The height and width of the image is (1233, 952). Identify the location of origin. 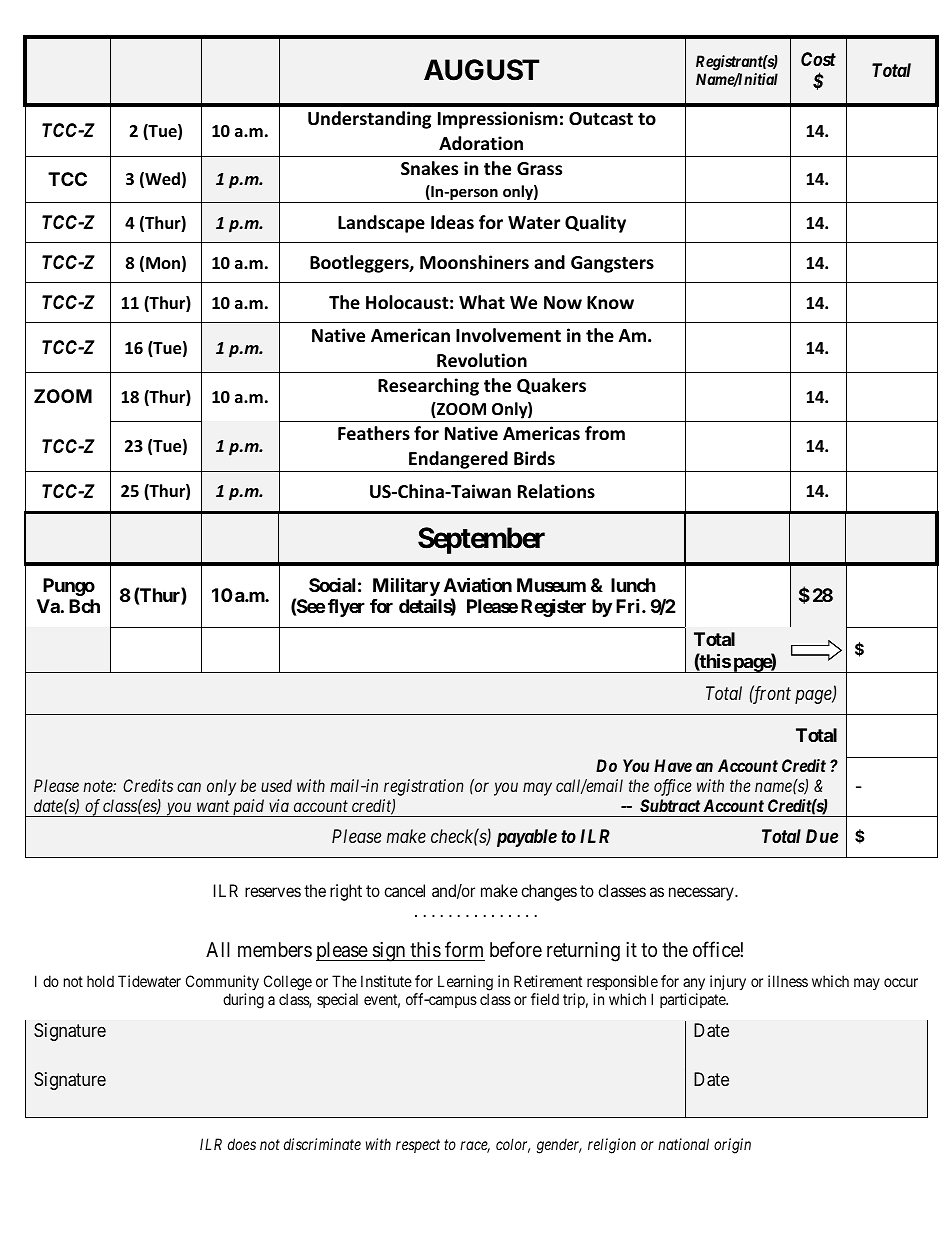
(732, 1146).
